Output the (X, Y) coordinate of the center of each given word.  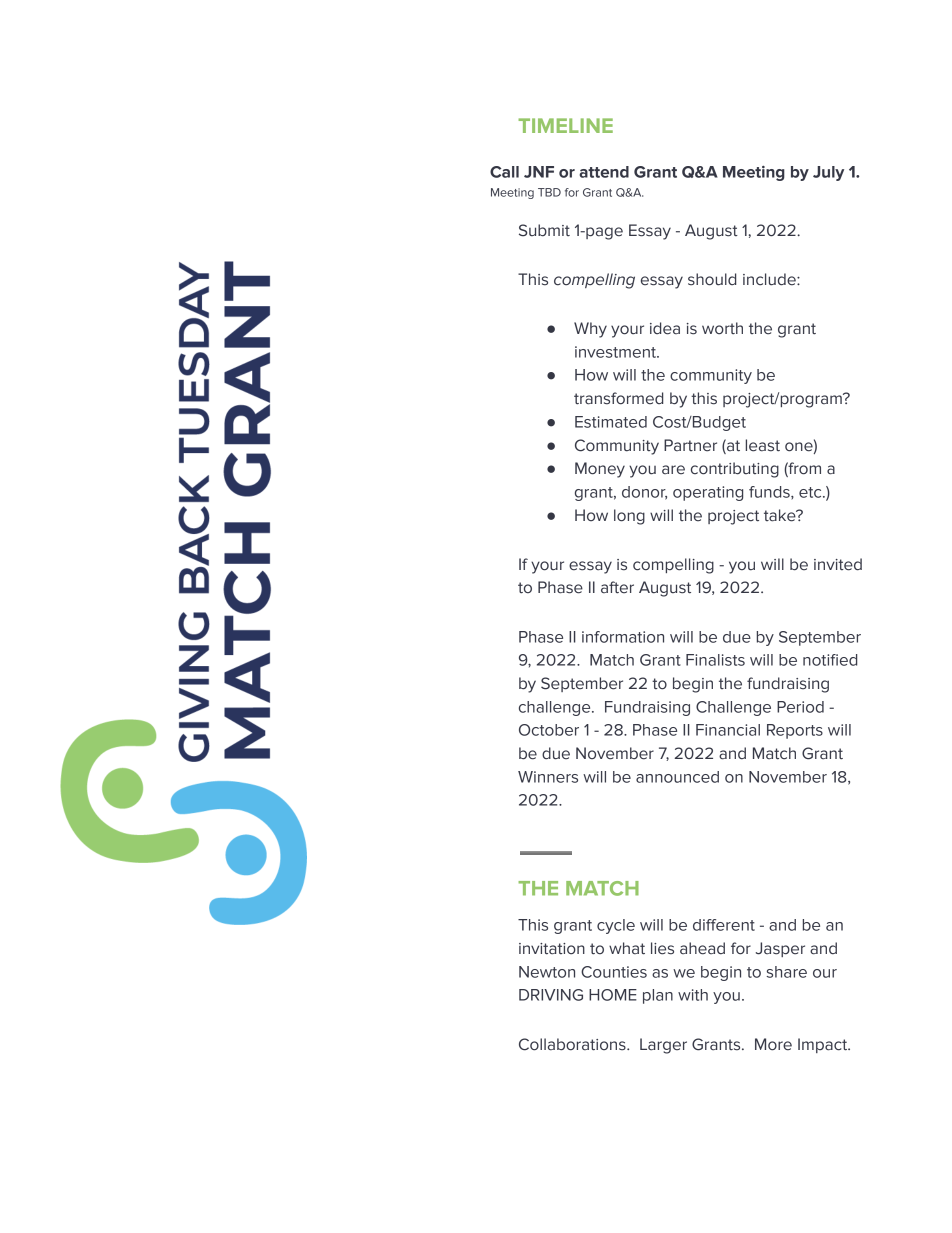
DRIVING (551, 995)
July (828, 173)
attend (604, 172)
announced (677, 777)
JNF (539, 172)
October (549, 730)
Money (600, 470)
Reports (795, 731)
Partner (690, 445)
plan (658, 996)
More (773, 1044)
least (763, 445)
